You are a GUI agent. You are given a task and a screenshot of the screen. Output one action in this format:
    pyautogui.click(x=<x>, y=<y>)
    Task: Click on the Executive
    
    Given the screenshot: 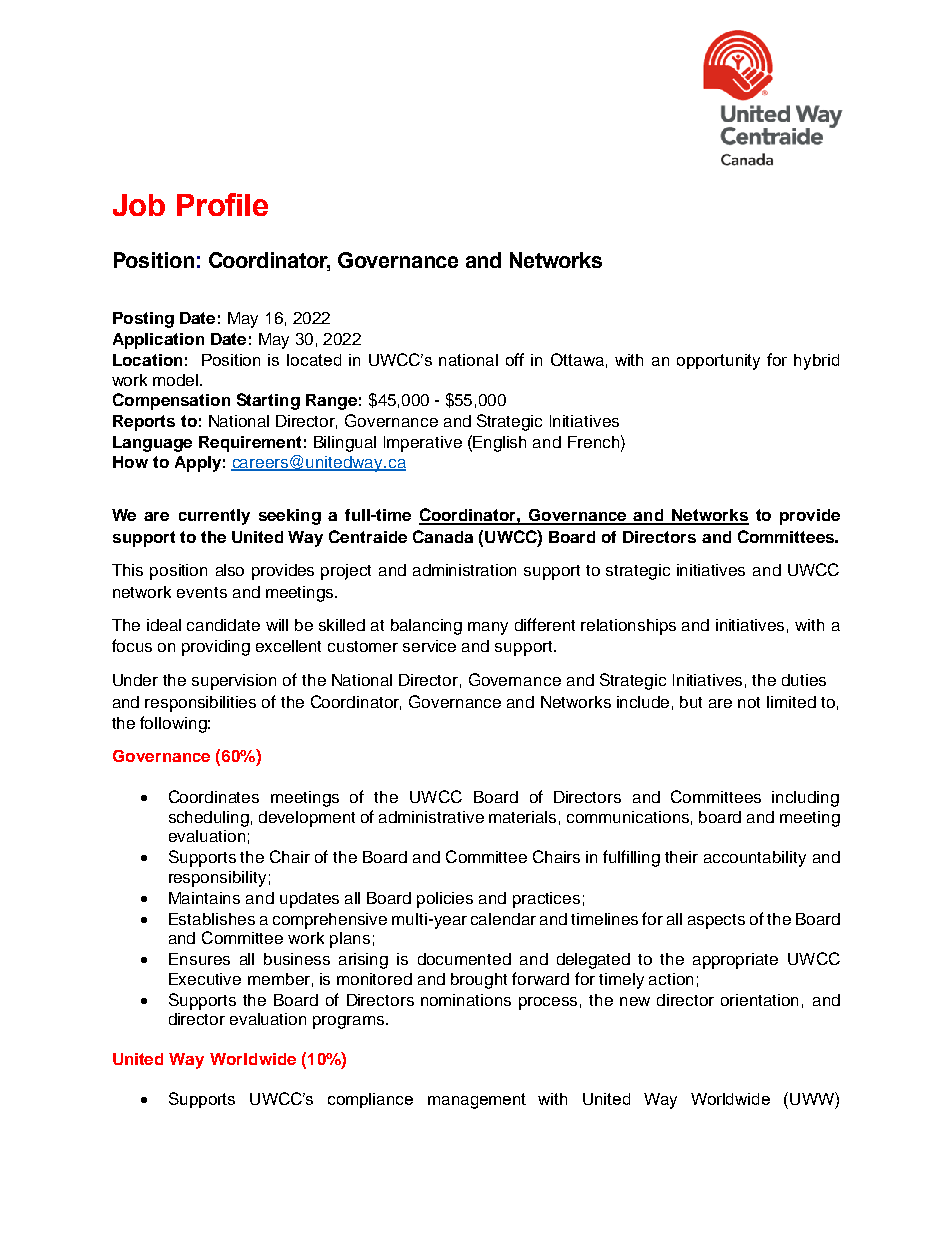 What is the action you would take?
    pyautogui.click(x=205, y=979)
